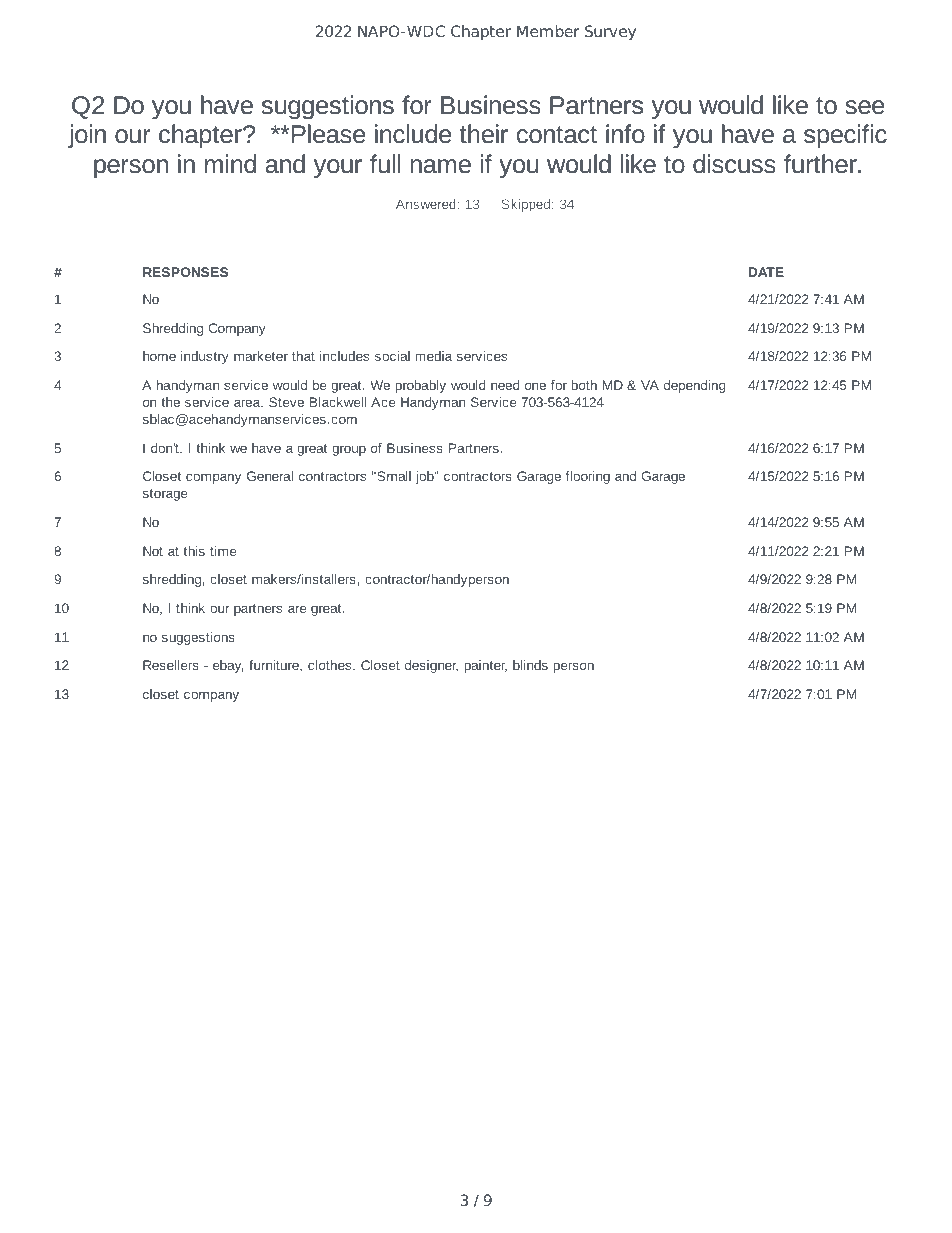 Image resolution: width=952 pixels, height=1233 pixels. What do you see at coordinates (610, 33) in the screenshot?
I see `Survey` at bounding box center [610, 33].
